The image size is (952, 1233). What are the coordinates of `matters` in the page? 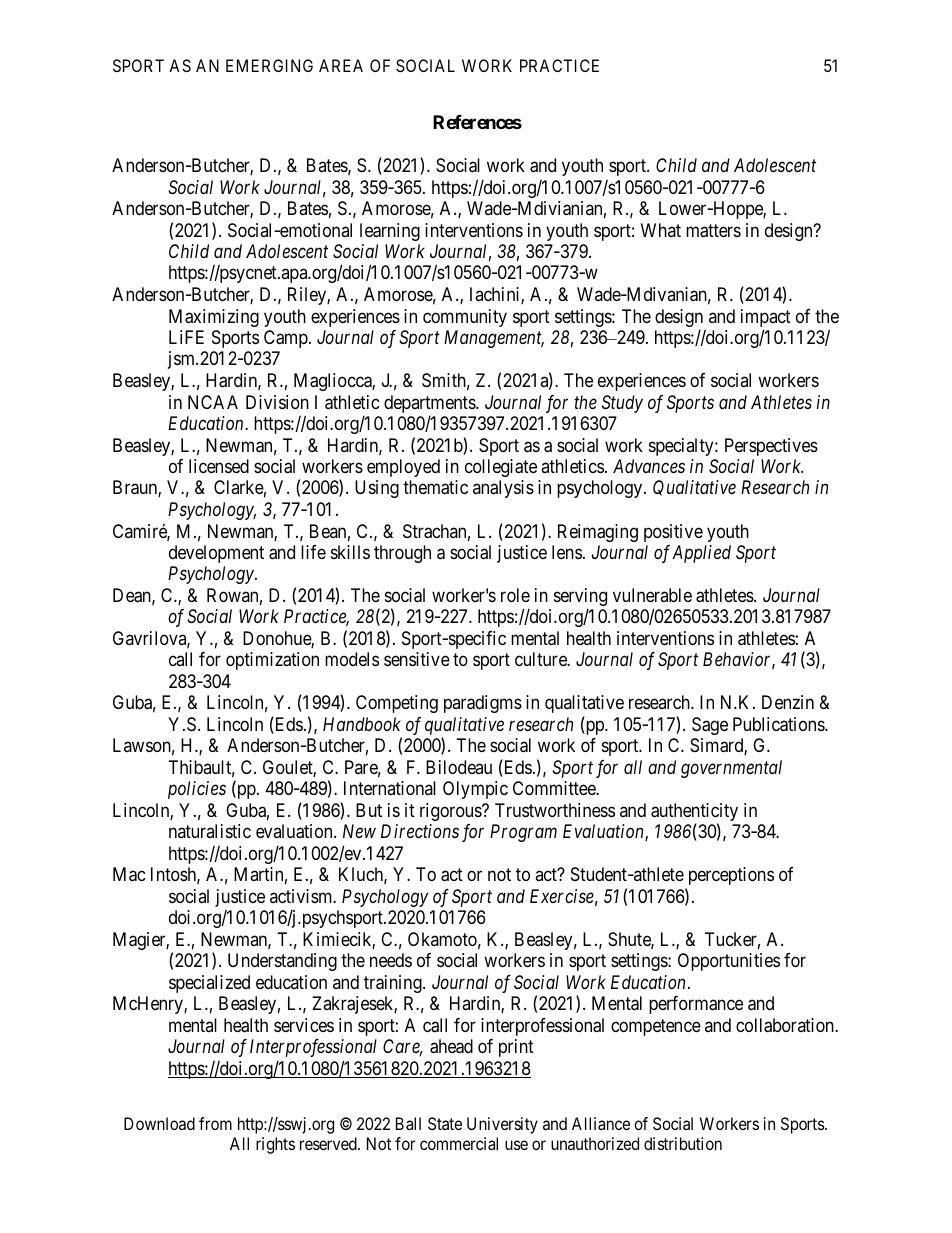 It's located at (713, 231).
